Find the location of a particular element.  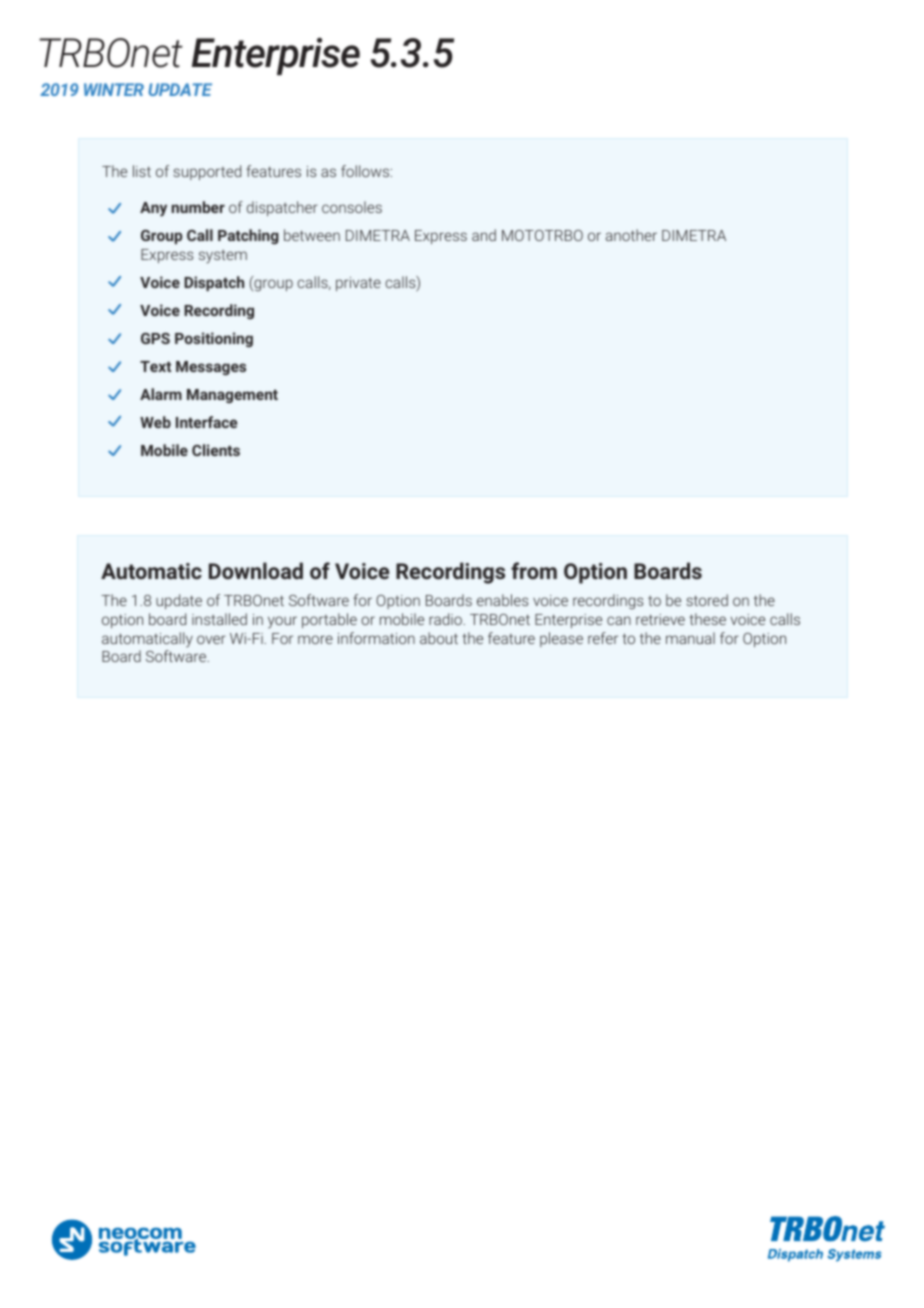

WINTER is located at coordinates (114, 89).
